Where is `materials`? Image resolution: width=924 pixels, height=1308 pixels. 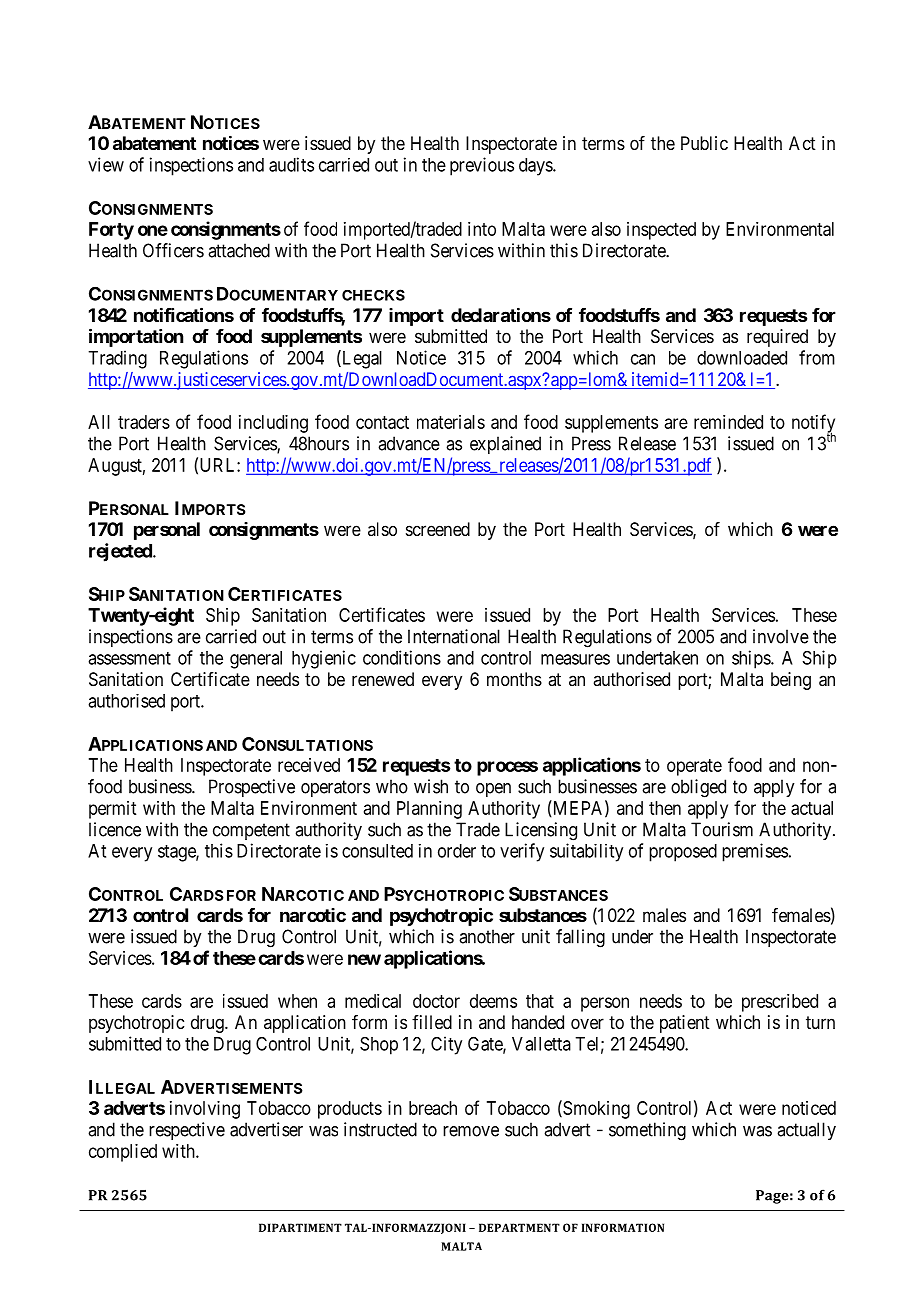
materials is located at coordinates (451, 422).
